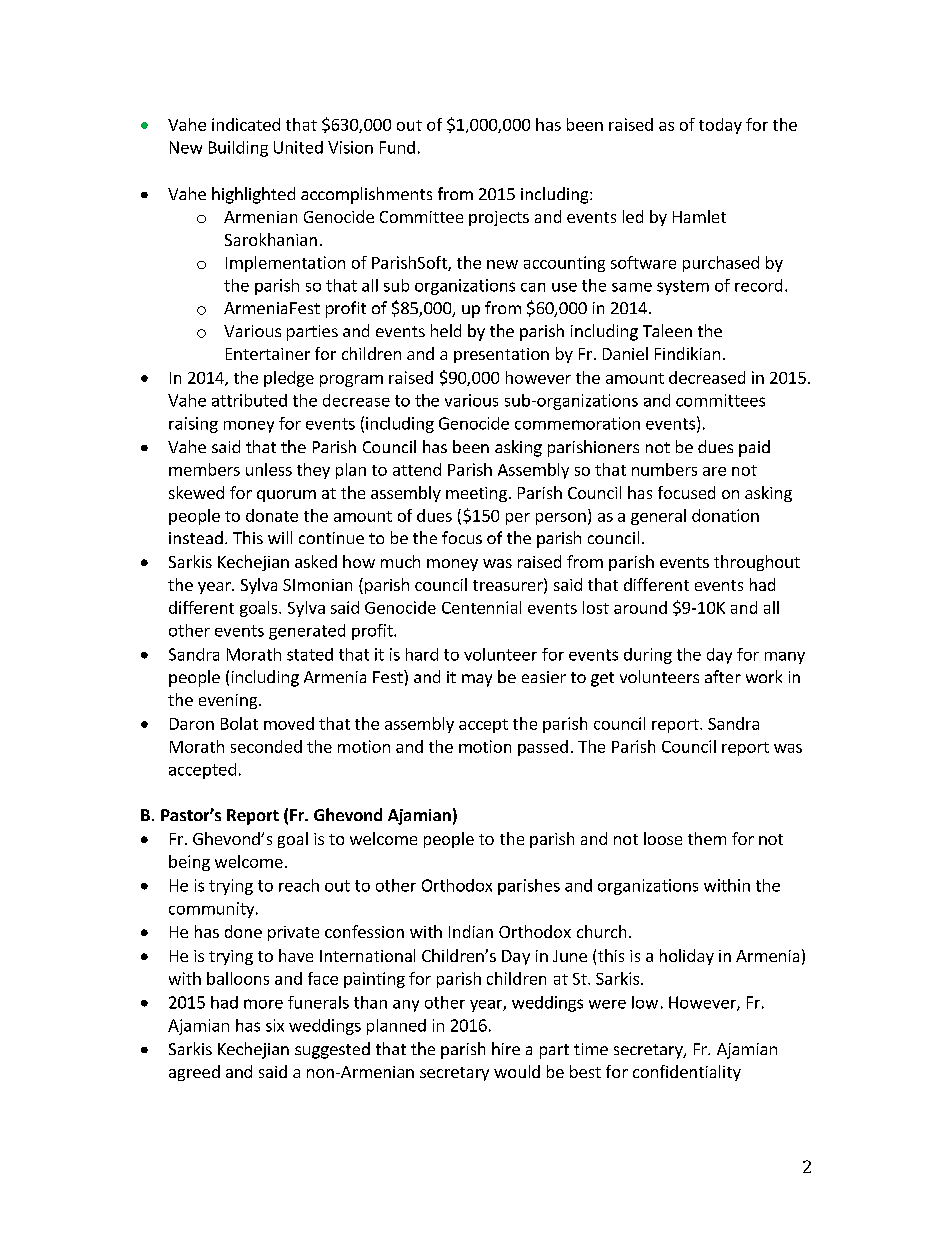  What do you see at coordinates (543, 748) in the document?
I see `passed` at bounding box center [543, 748].
